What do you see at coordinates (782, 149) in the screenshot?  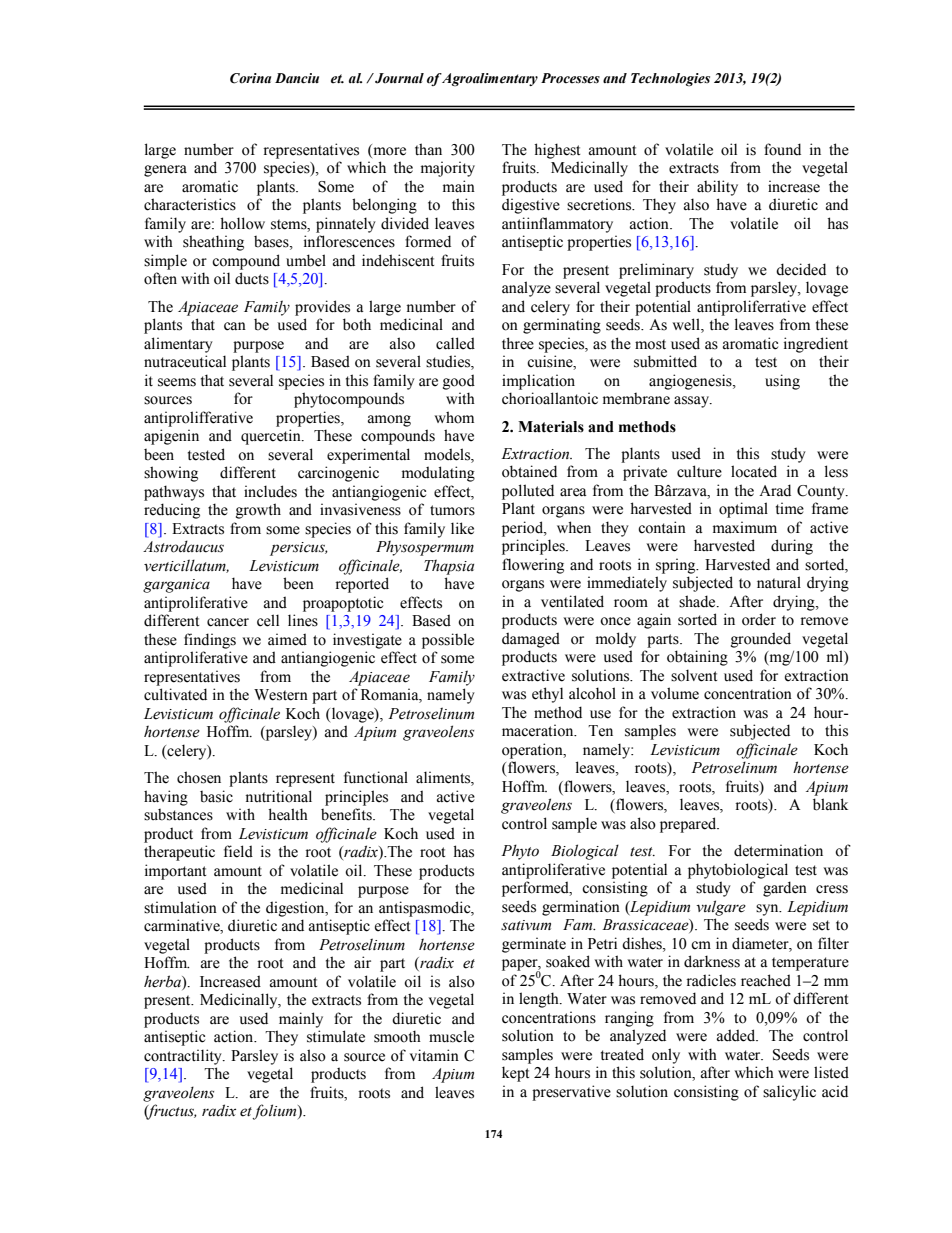 I see `found` at bounding box center [782, 149].
